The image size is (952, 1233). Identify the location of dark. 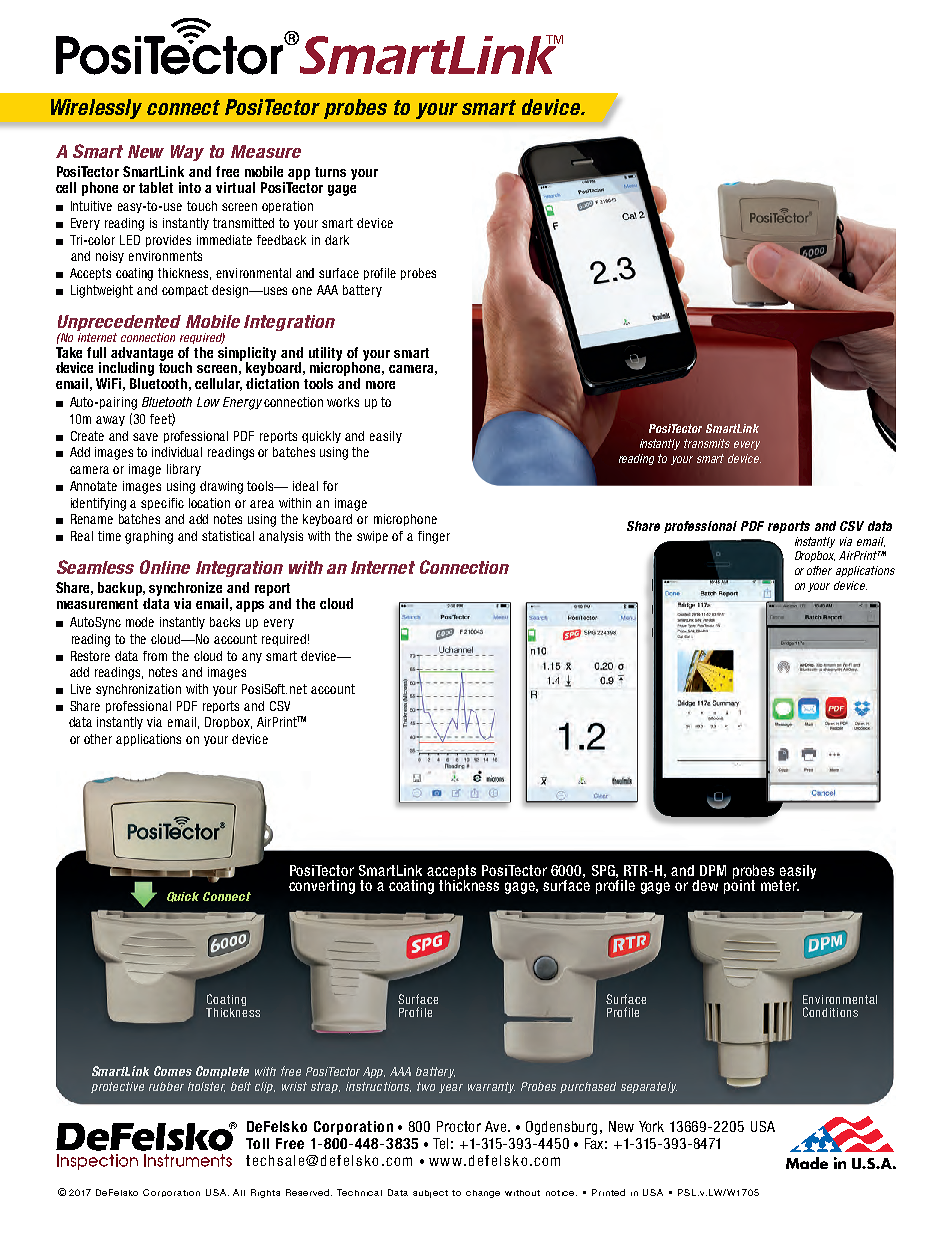
(337, 240).
